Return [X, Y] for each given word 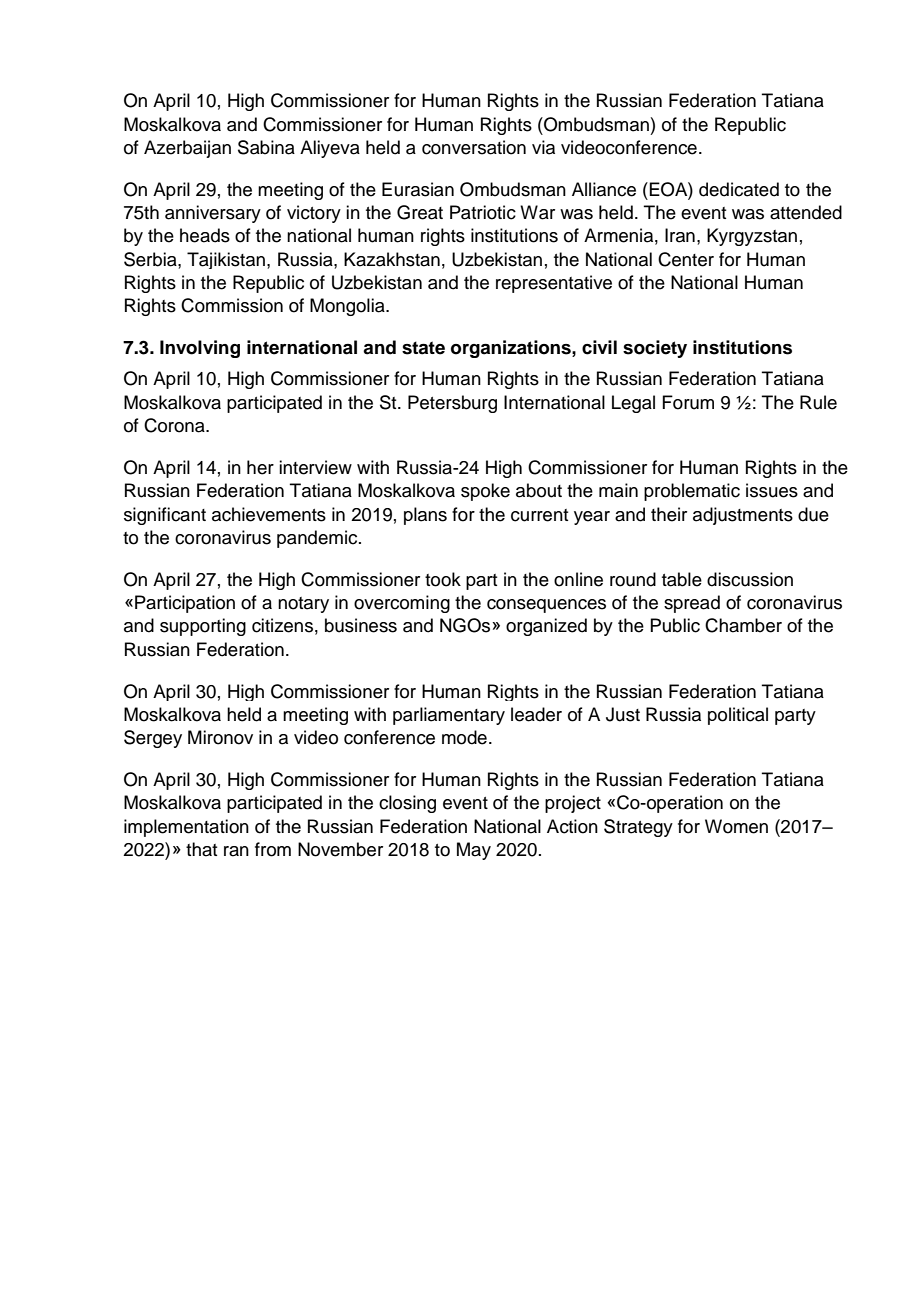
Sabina [266, 147]
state [423, 348]
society [655, 349]
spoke [485, 492]
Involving [200, 349]
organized [546, 627]
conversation [474, 147]
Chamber [743, 625]
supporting [203, 627]
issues [772, 490]
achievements [269, 514]
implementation [186, 828]
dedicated [739, 189]
